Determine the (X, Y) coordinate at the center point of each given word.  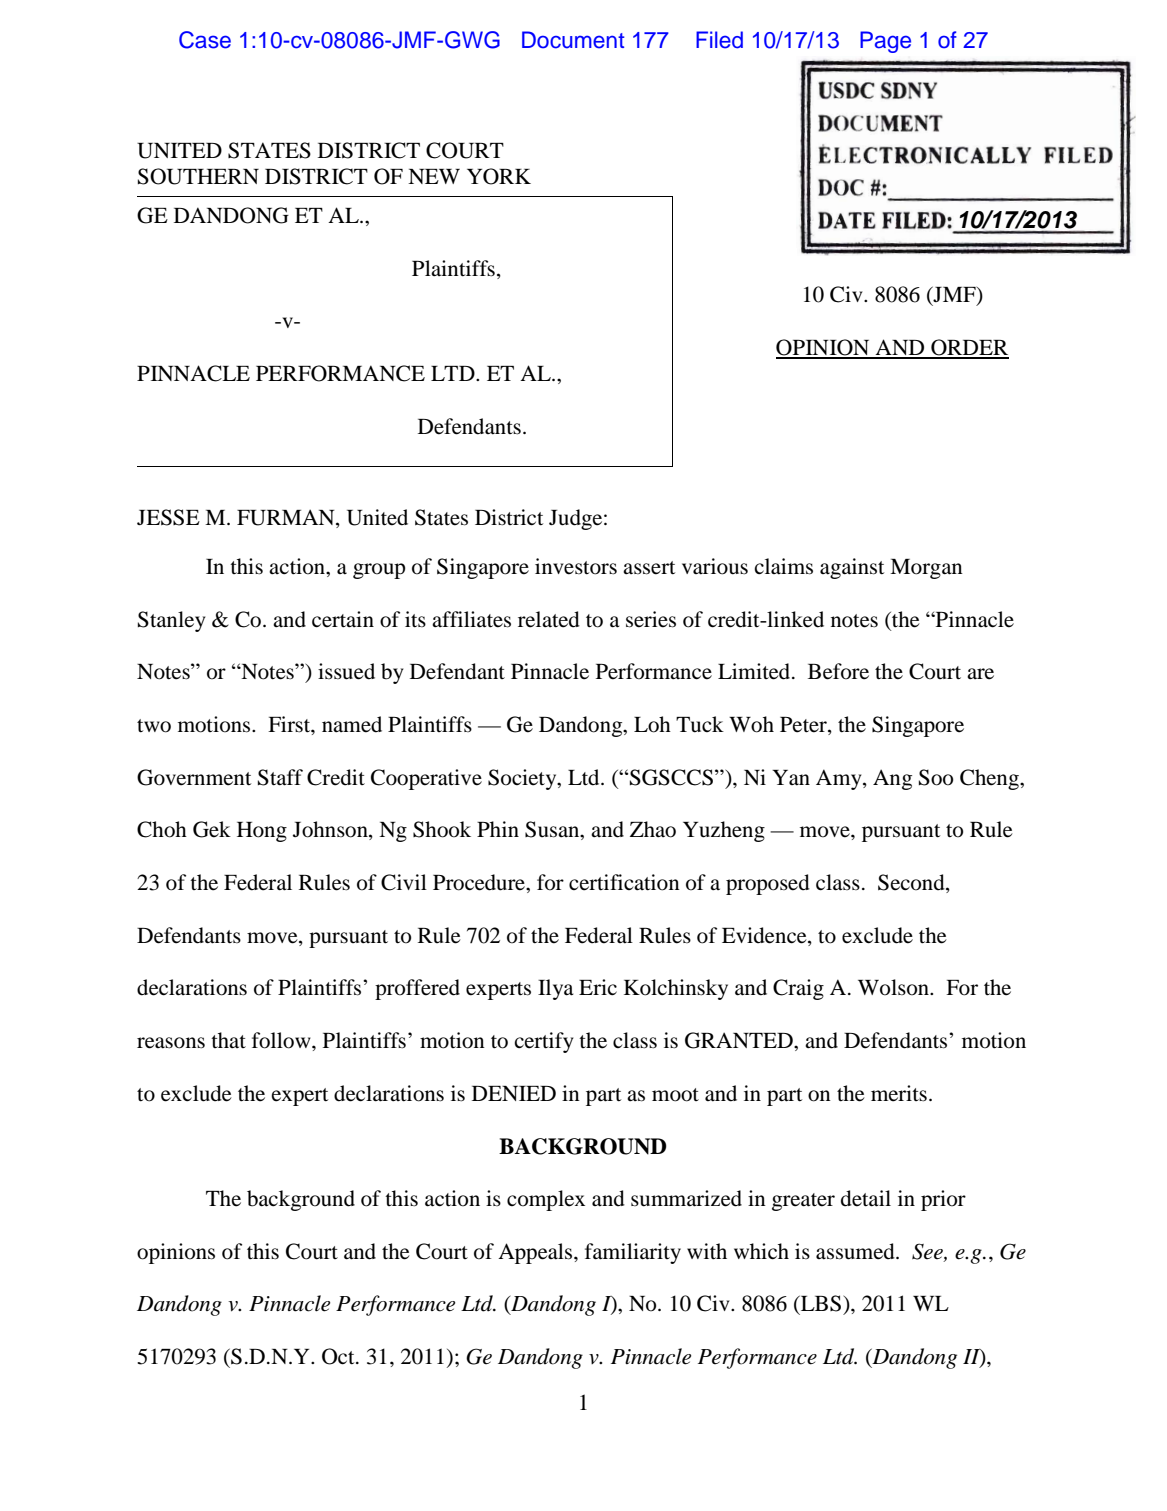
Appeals (536, 1253)
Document (573, 40)
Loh (652, 724)
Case (205, 40)
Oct (339, 1356)
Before (838, 671)
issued (346, 671)
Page (885, 42)
